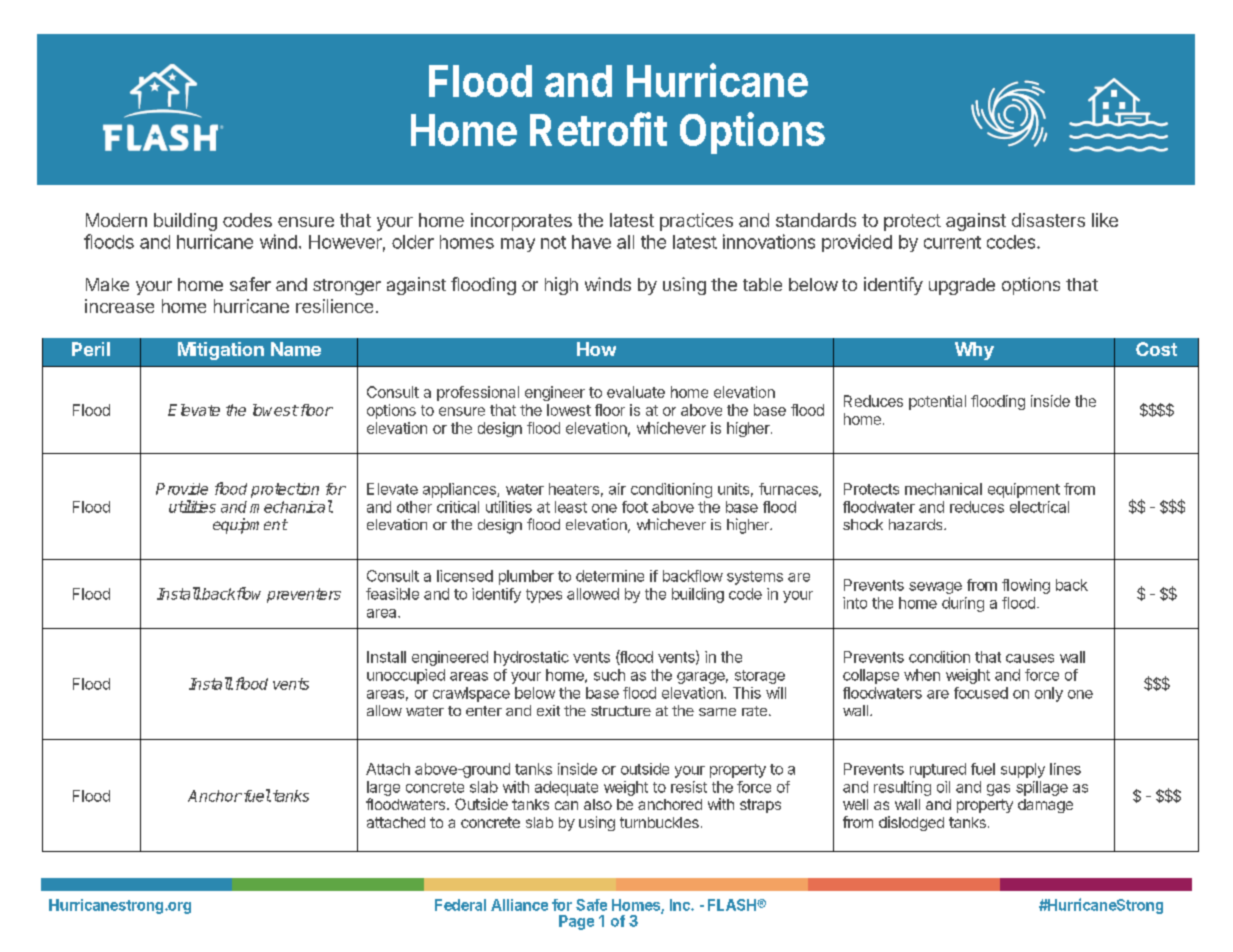 This screenshot has height=952, width=1233. What do you see at coordinates (635, 507) in the screenshot?
I see `foot` at bounding box center [635, 507].
